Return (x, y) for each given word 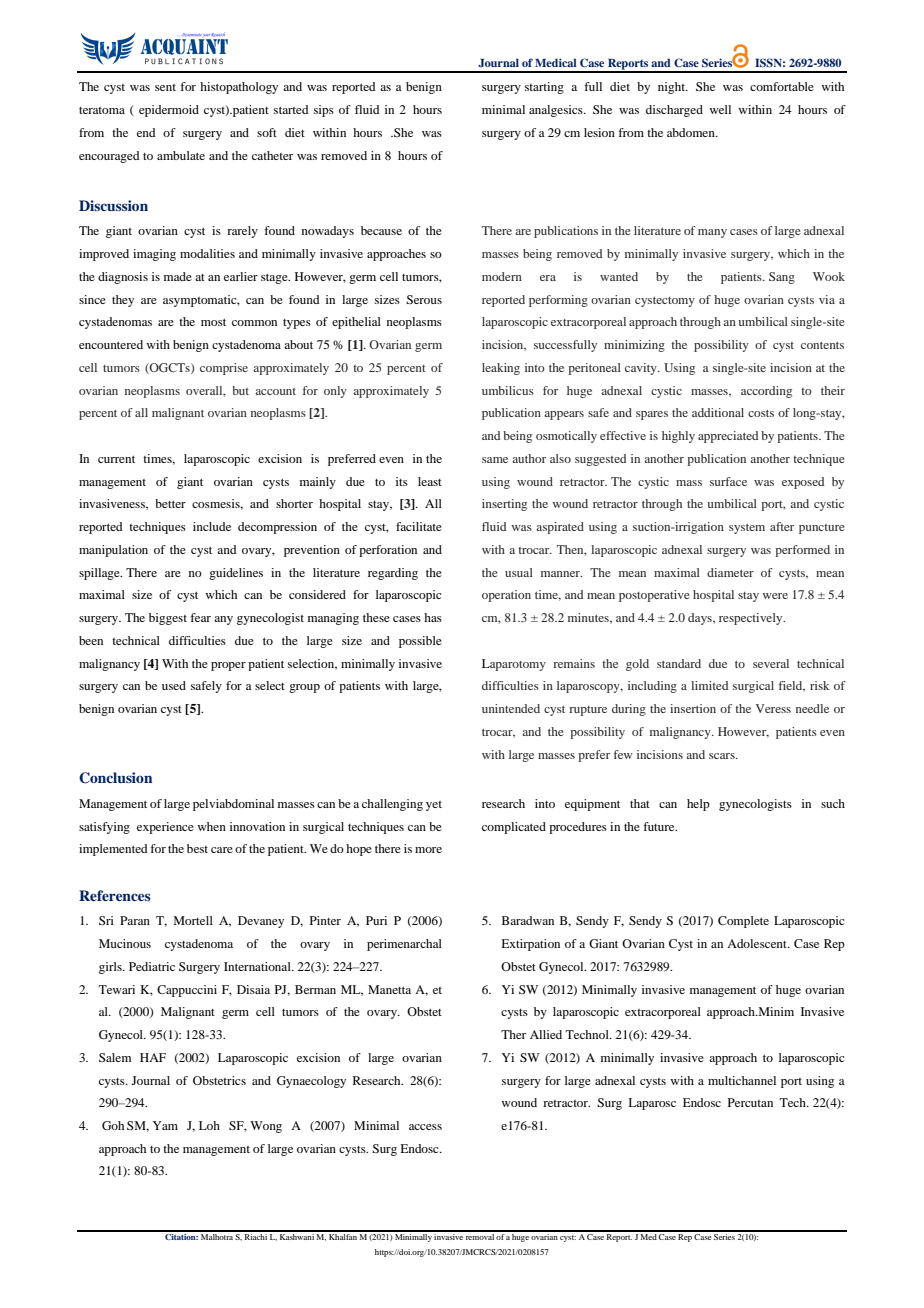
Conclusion (116, 778)
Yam (165, 1125)
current (116, 459)
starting (544, 88)
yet (434, 806)
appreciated (728, 437)
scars (723, 756)
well (720, 109)
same (495, 460)
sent (165, 87)
